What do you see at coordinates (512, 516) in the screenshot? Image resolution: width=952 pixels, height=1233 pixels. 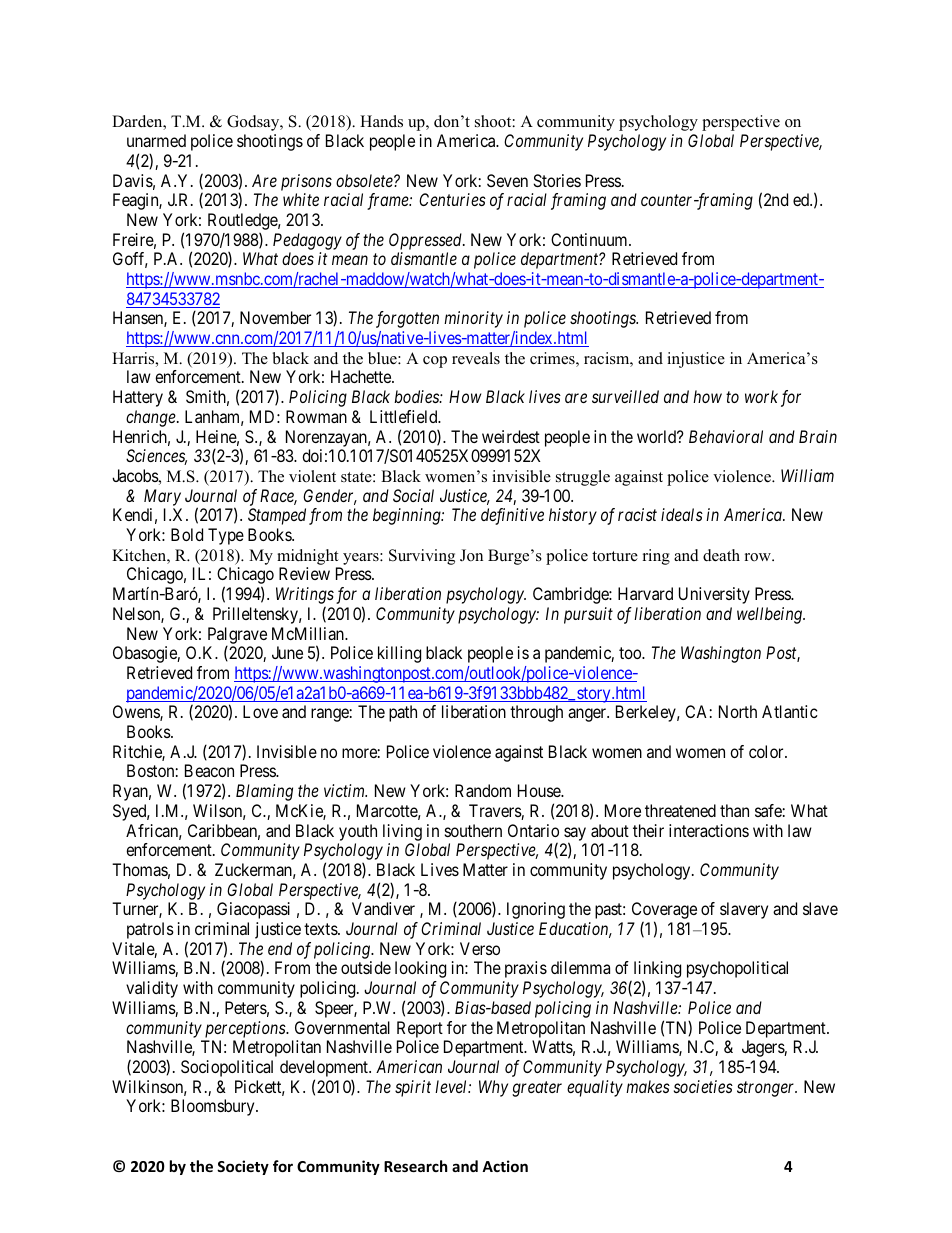 I see `definitive` at bounding box center [512, 516].
